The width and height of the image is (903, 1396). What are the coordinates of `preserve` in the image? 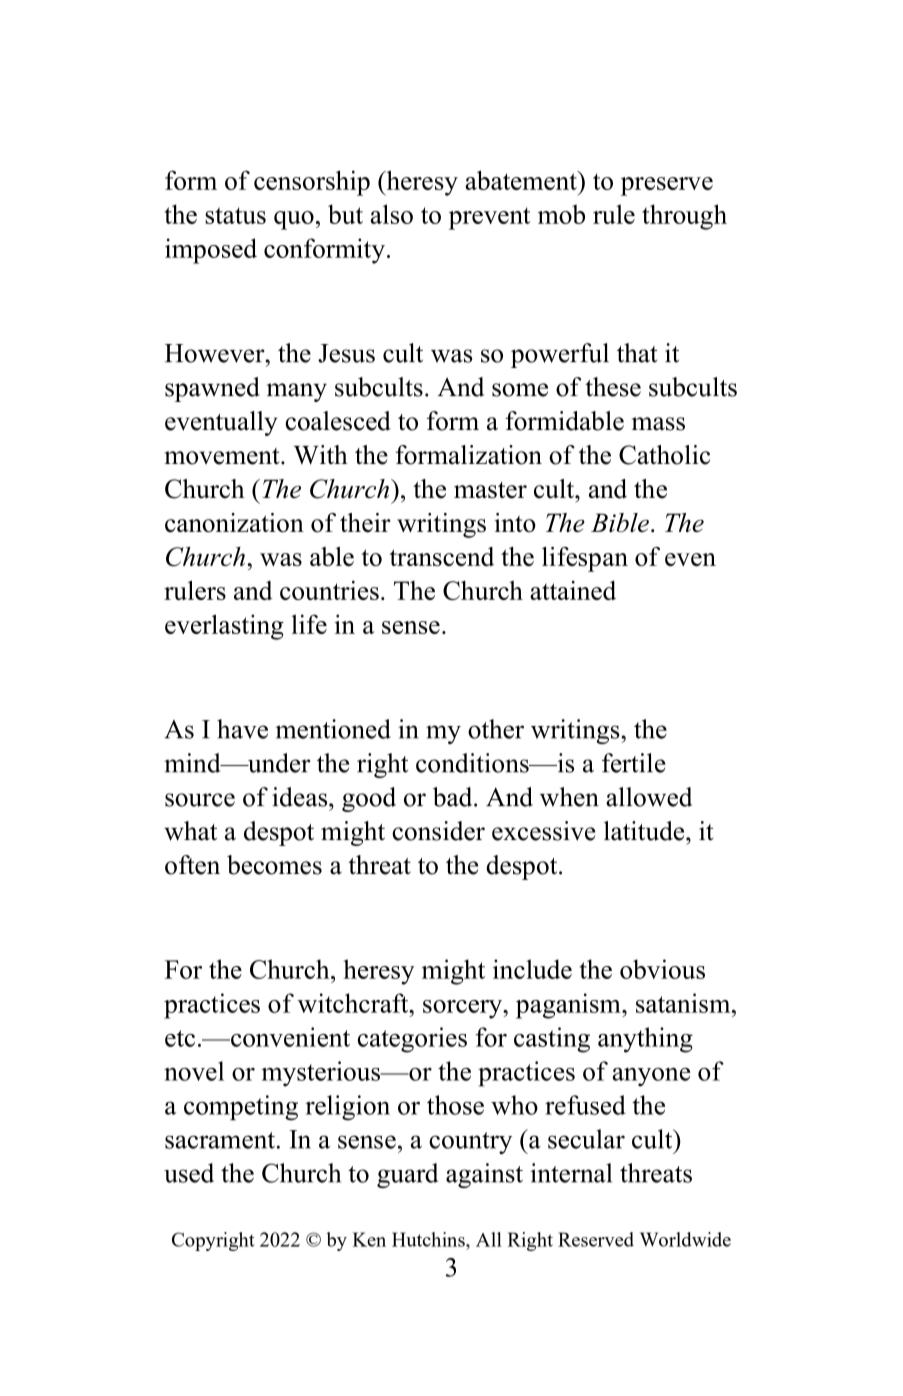 It's located at (667, 186).
